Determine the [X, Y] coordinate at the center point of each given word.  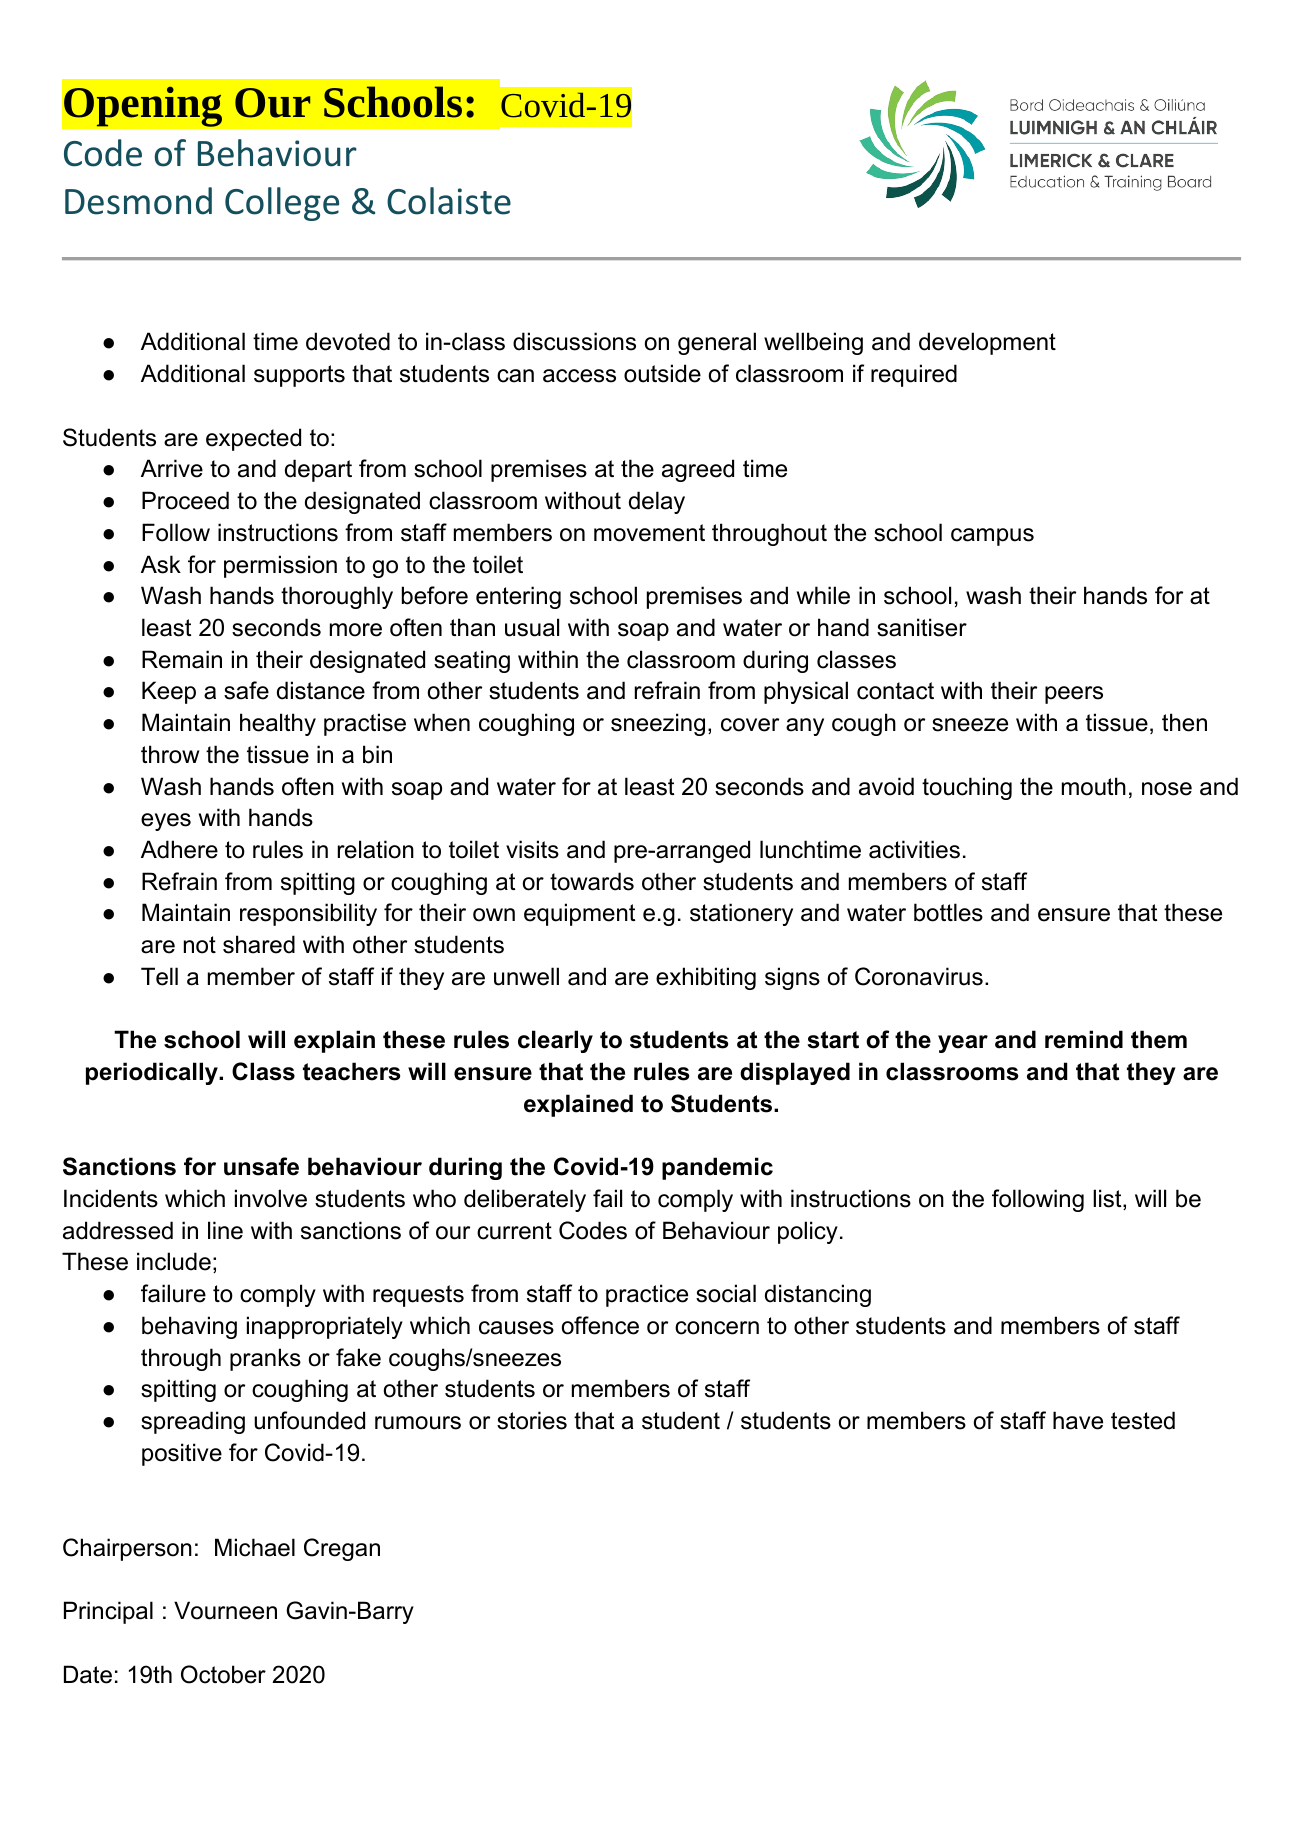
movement [649, 533]
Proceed [185, 500]
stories [532, 1420]
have [1078, 1420]
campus [992, 537]
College [282, 204]
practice [647, 1295]
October [223, 1674]
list [1108, 1199]
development [987, 343]
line [225, 1230]
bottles [948, 912]
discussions [574, 341]
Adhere [179, 849]
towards [592, 881]
